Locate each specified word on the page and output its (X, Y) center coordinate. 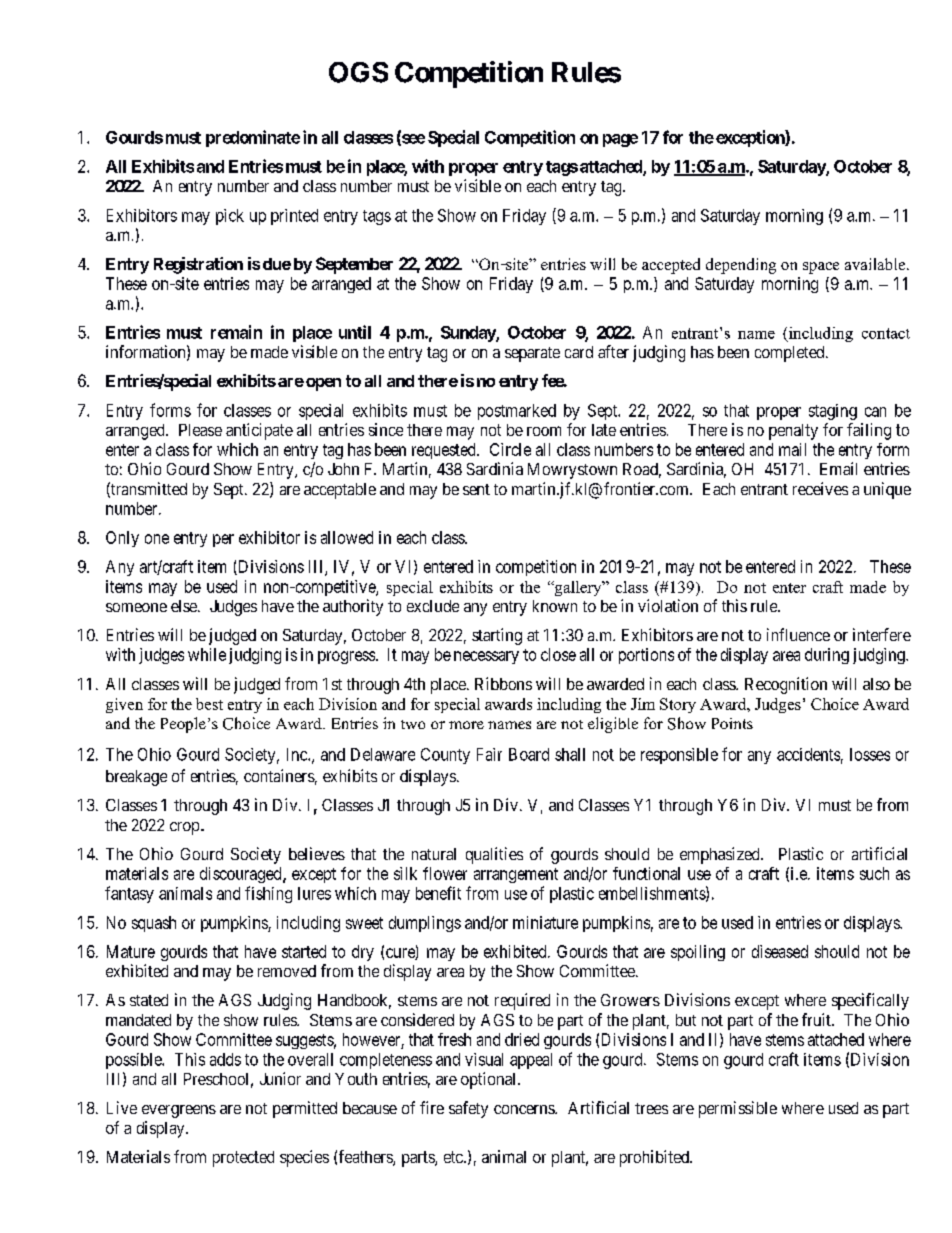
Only (122, 539)
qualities (494, 855)
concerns (525, 1109)
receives (820, 488)
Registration (198, 265)
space (821, 268)
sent (476, 489)
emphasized (721, 855)
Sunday (469, 334)
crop (184, 828)
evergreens (179, 1111)
